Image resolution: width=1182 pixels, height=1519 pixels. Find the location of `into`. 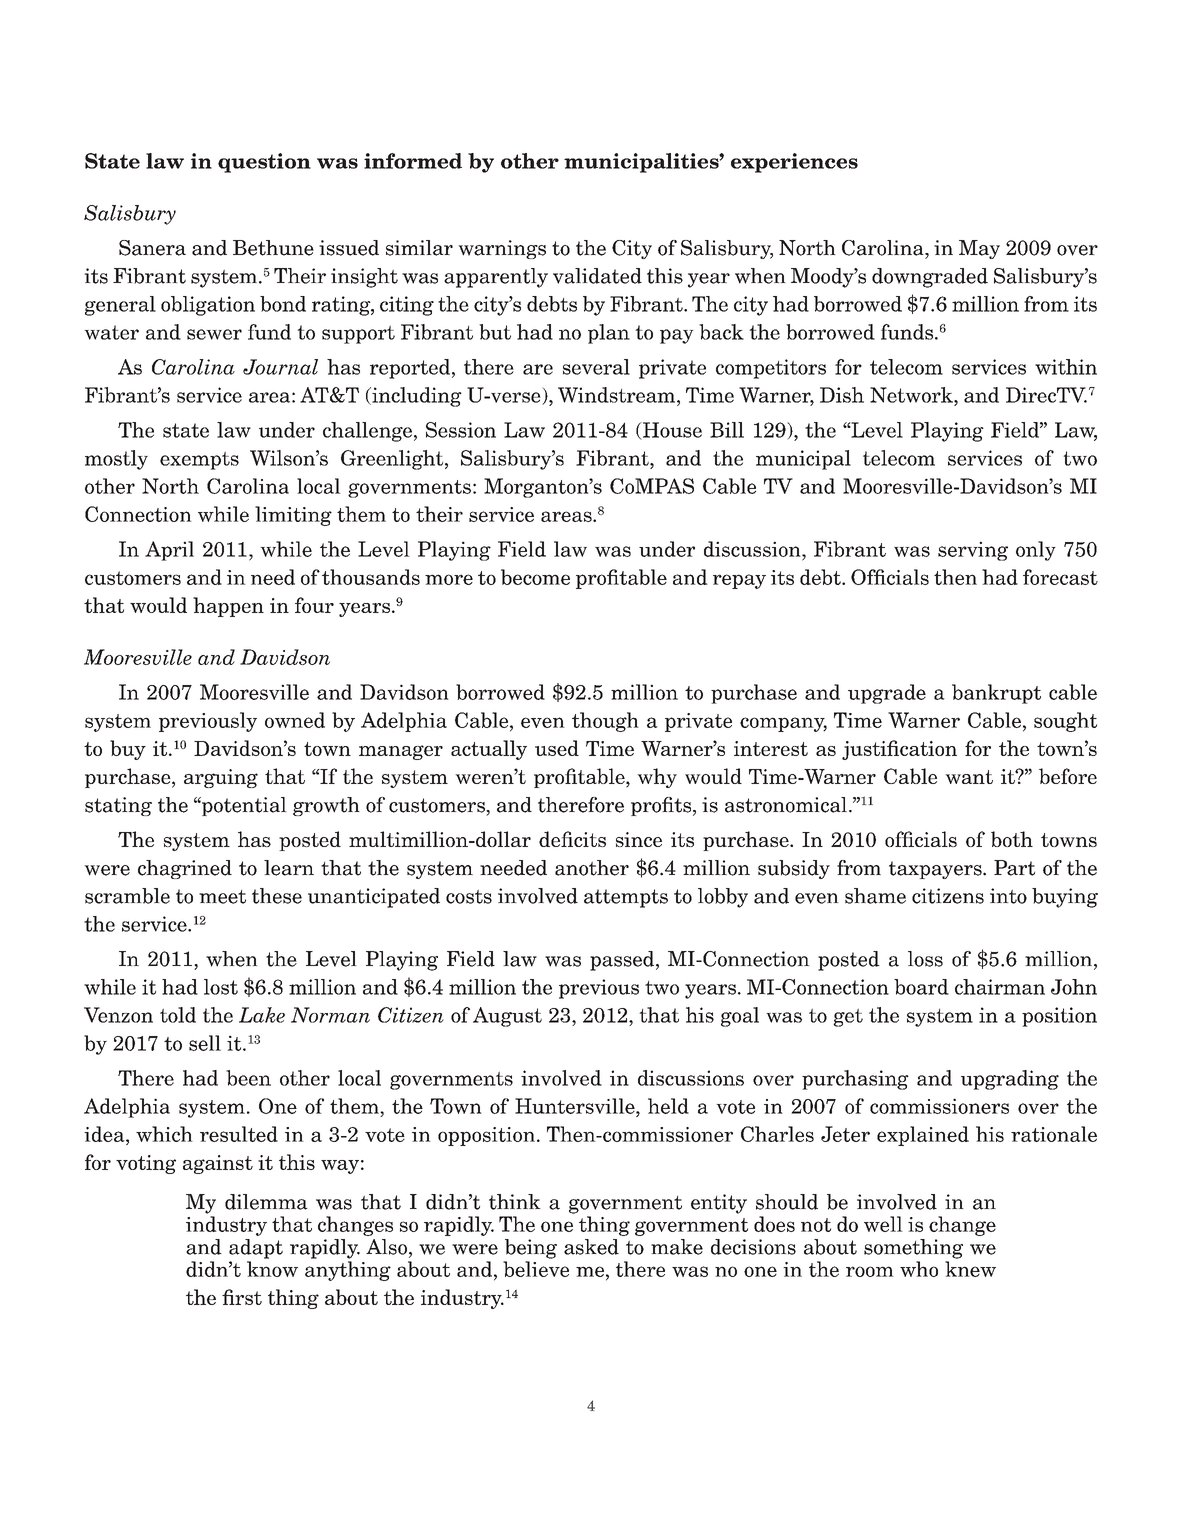

into is located at coordinates (1008, 896).
